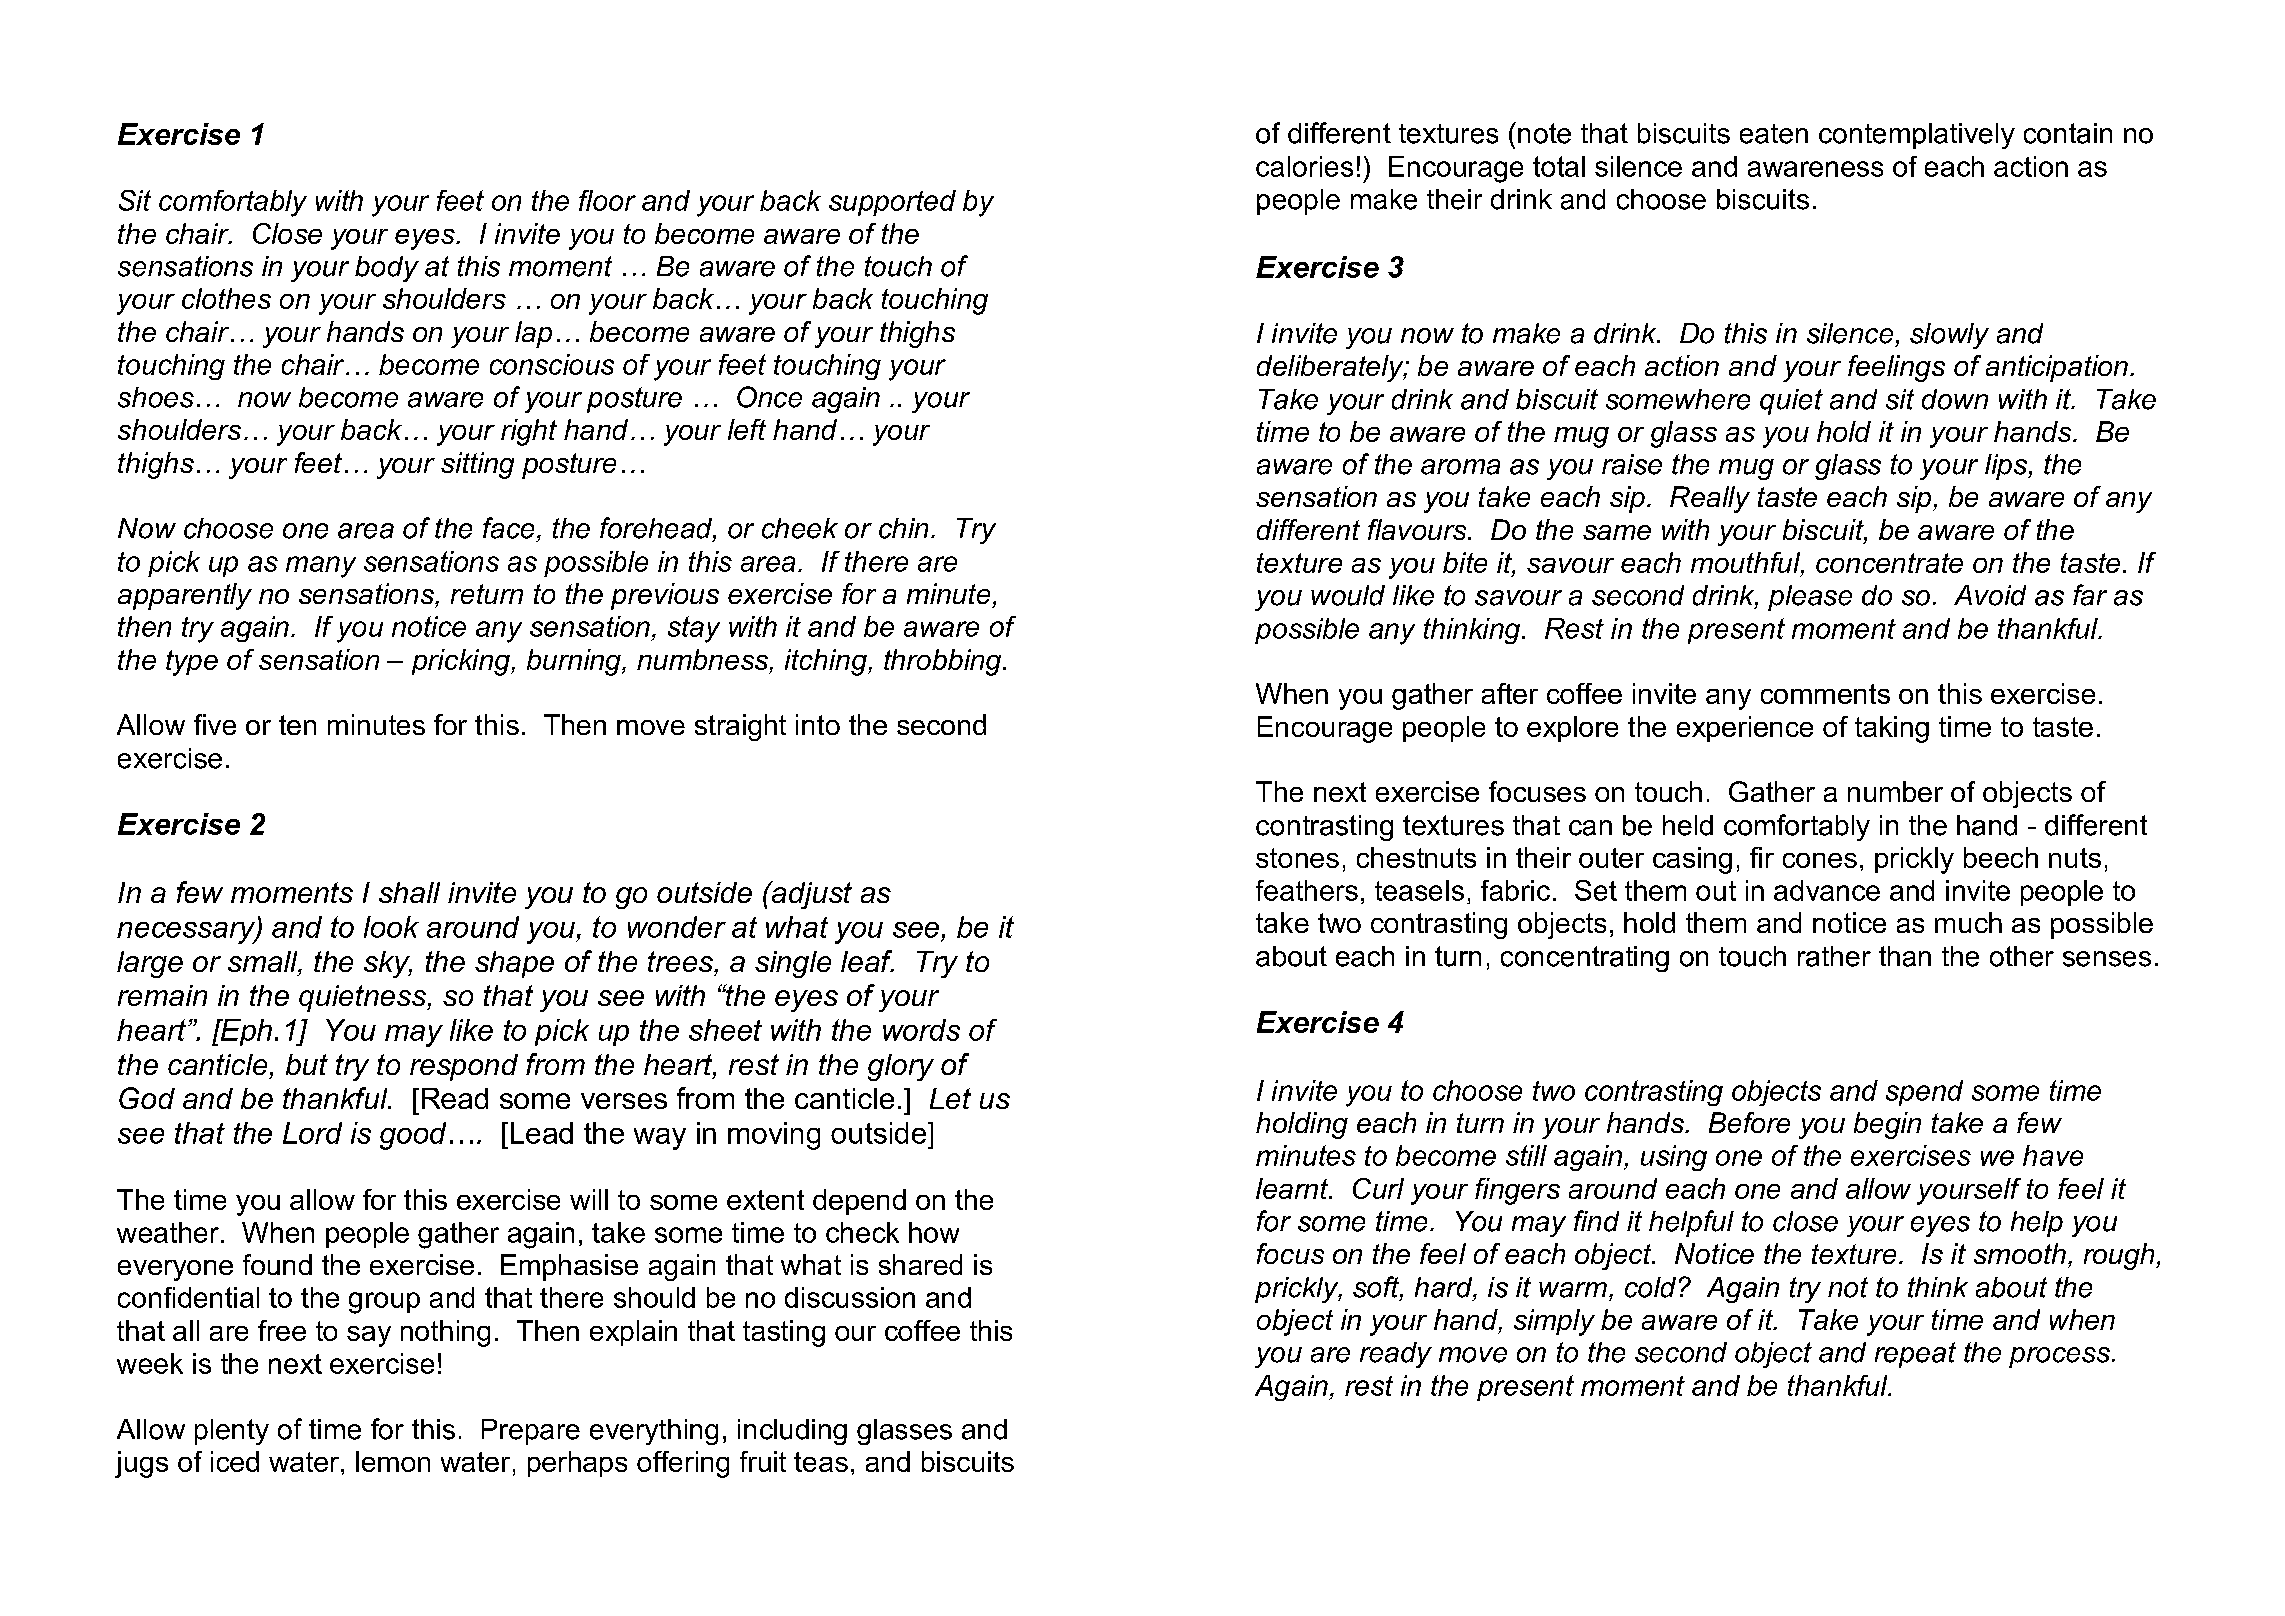  Describe the element at coordinates (1915, 1355) in the screenshot. I see `repeat` at that location.
